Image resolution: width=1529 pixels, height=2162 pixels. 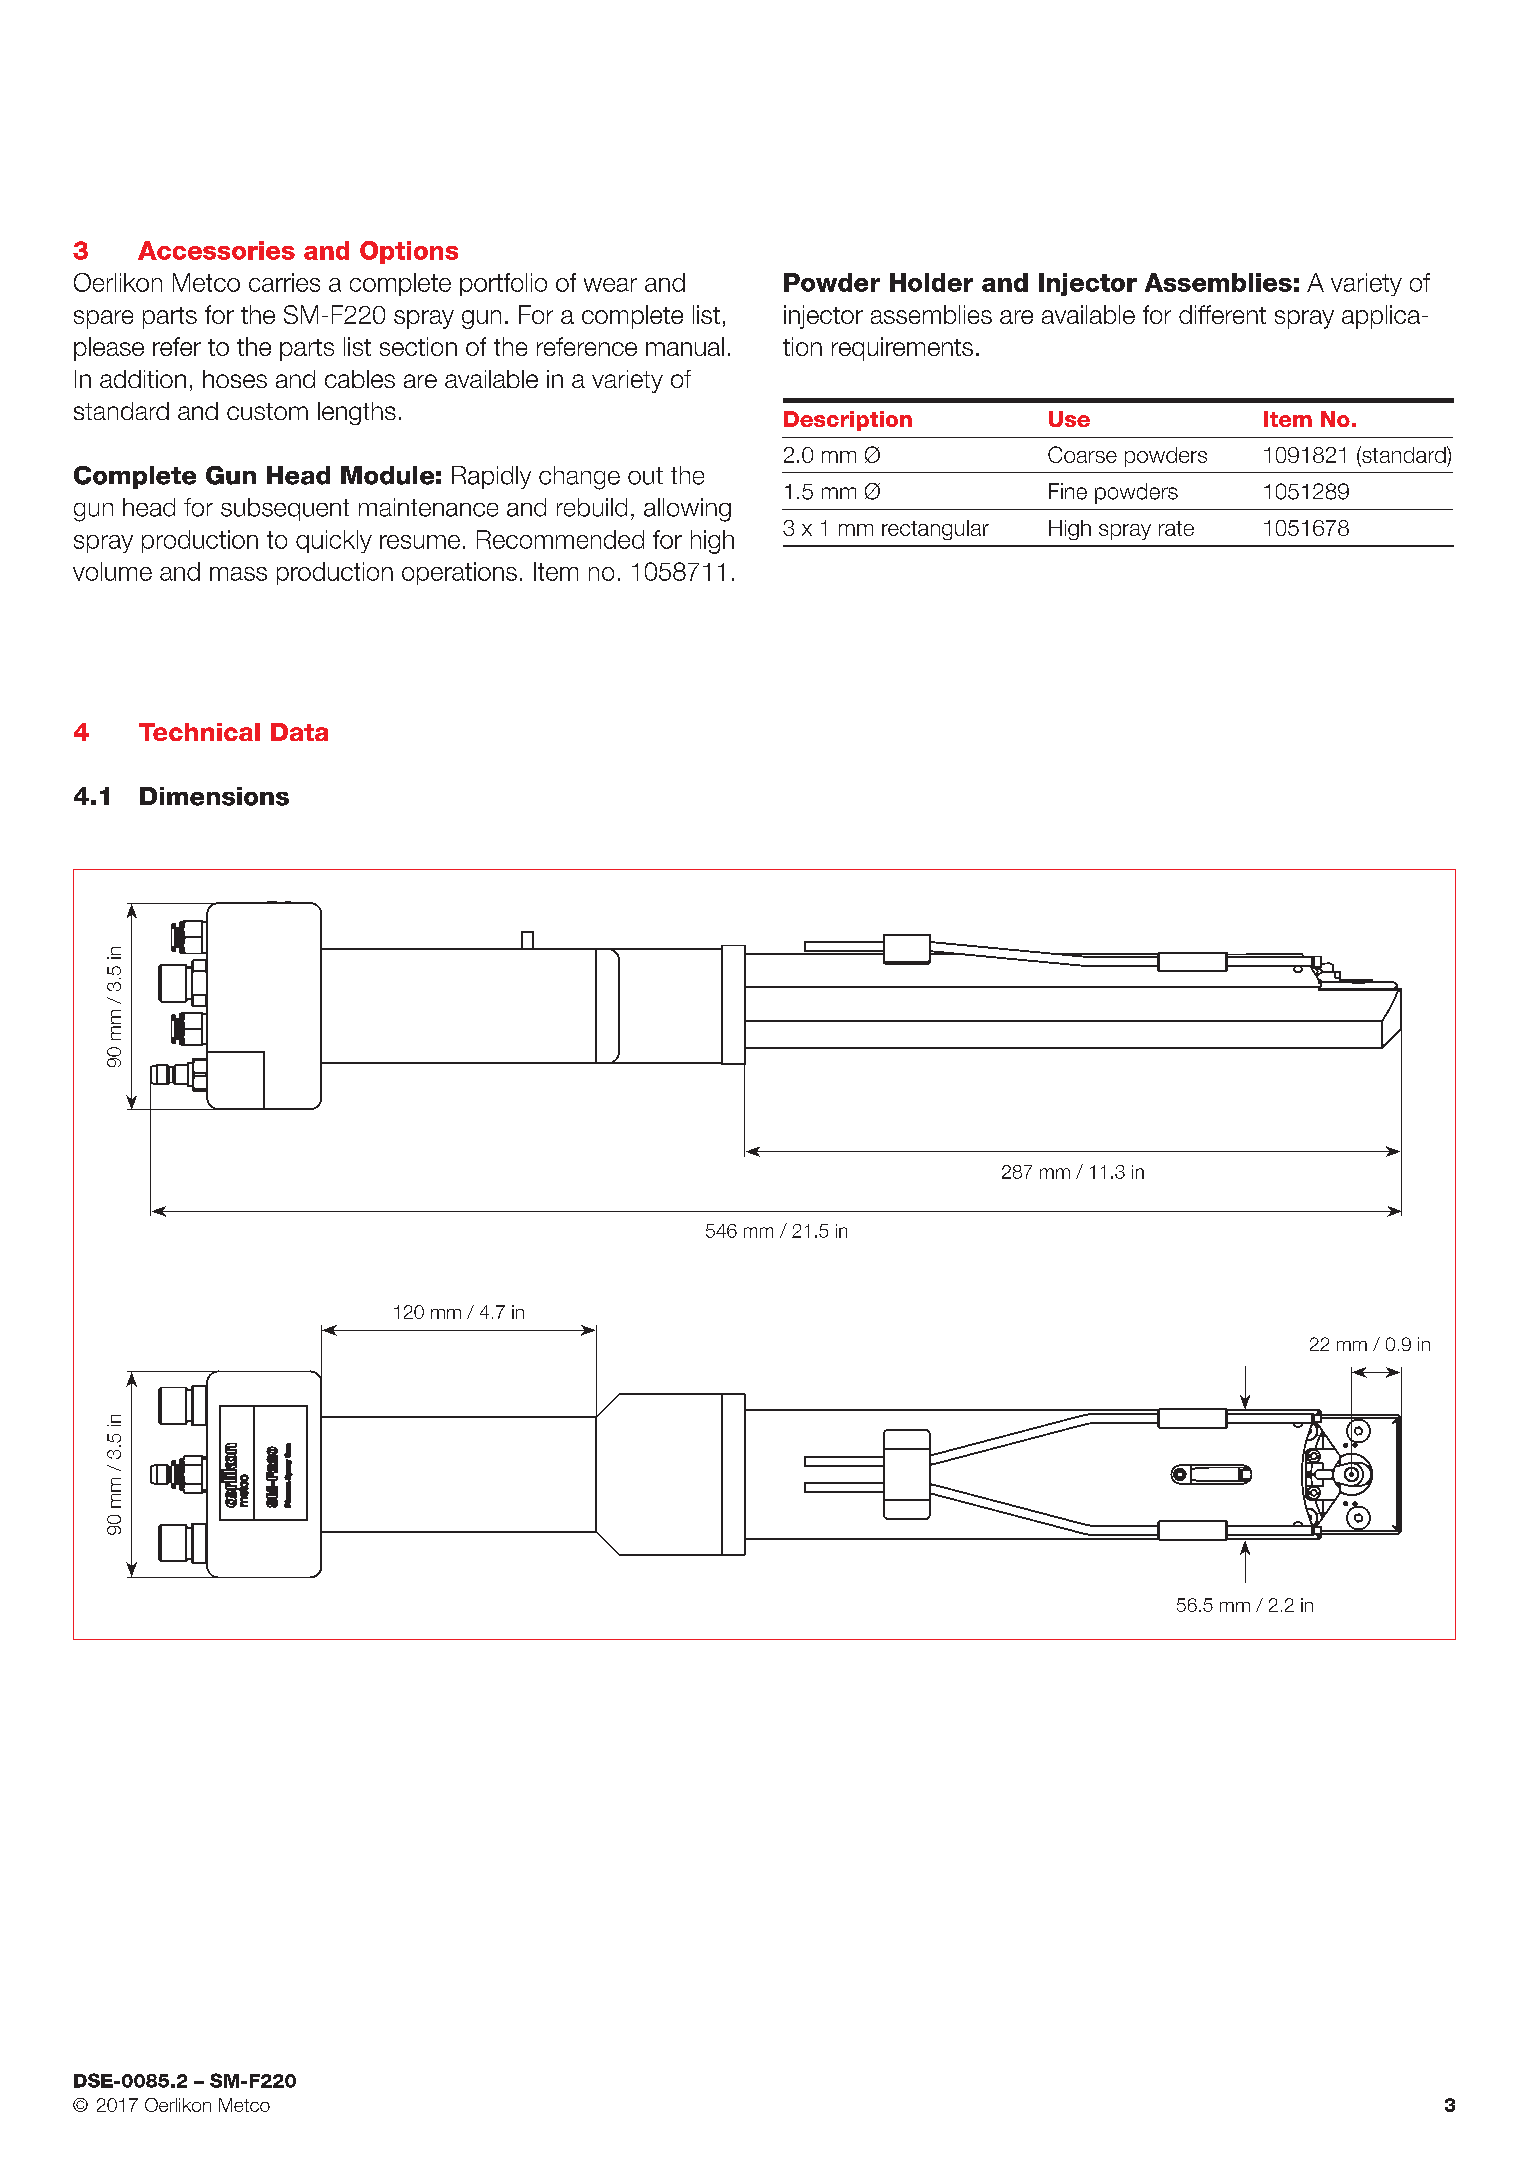 What do you see at coordinates (1069, 419) in the screenshot?
I see `Use` at bounding box center [1069, 419].
